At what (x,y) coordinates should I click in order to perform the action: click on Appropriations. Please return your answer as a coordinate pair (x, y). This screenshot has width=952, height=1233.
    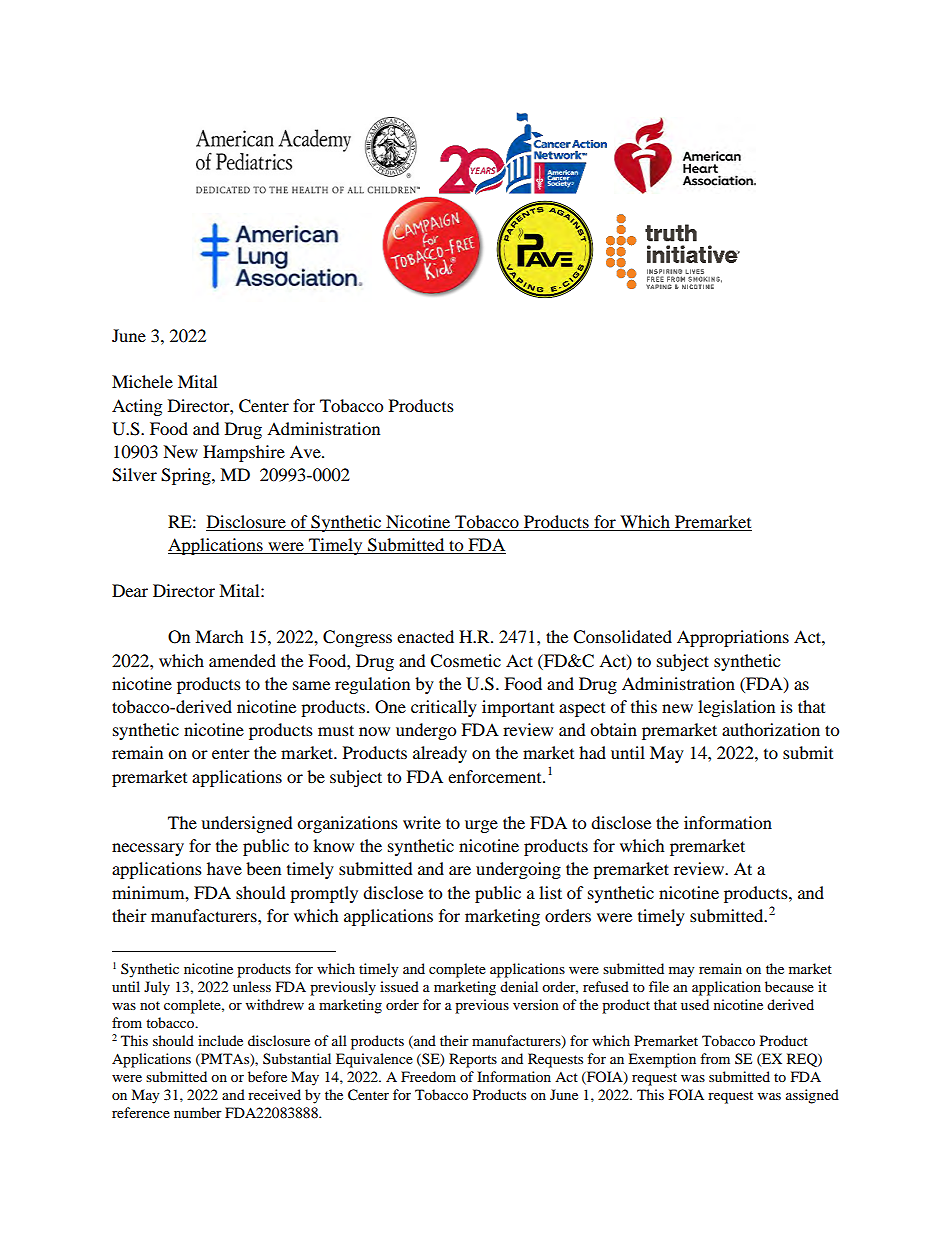
    Looking at the image, I should click on (733, 638).
